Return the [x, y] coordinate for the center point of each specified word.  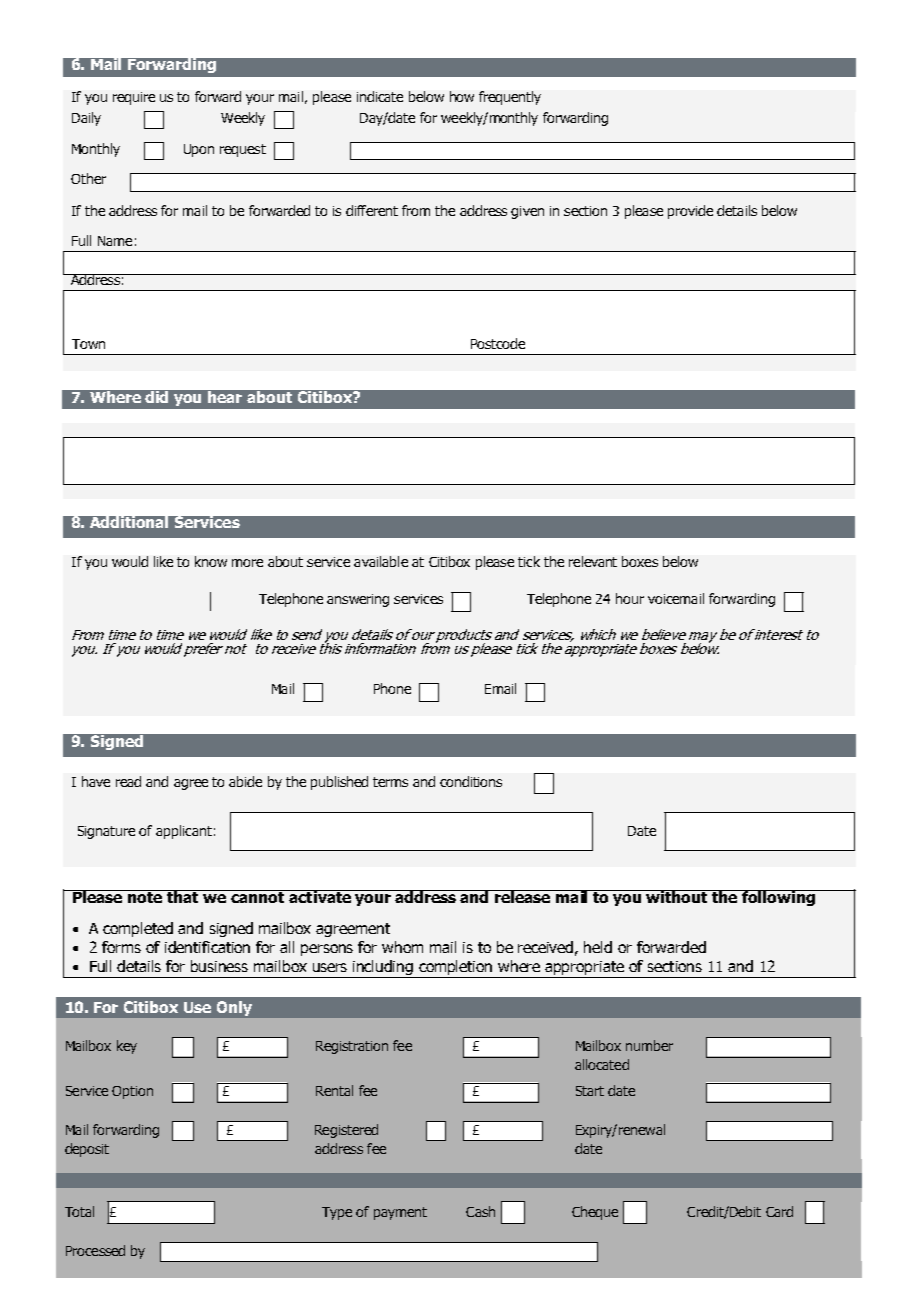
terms [390, 782]
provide [690, 212]
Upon [199, 150]
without [677, 896]
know [211, 561]
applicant [184, 832]
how [462, 96]
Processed [95, 1250]
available [381, 561]
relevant [593, 561]
